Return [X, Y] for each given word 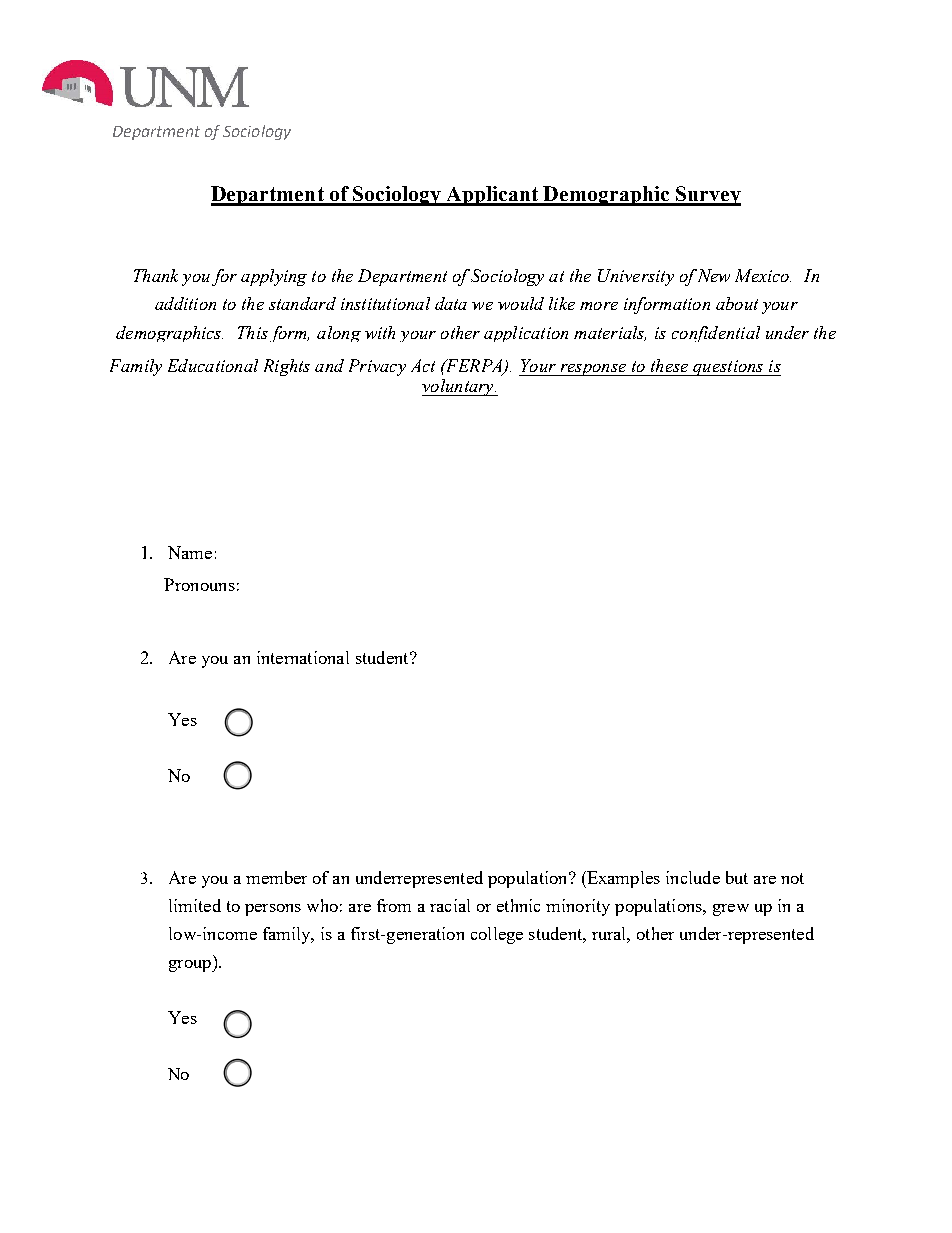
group [191, 966]
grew [731, 910]
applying [274, 277]
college [497, 935]
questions [728, 368]
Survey [707, 196]
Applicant [492, 196]
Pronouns [199, 584]
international [303, 657]
